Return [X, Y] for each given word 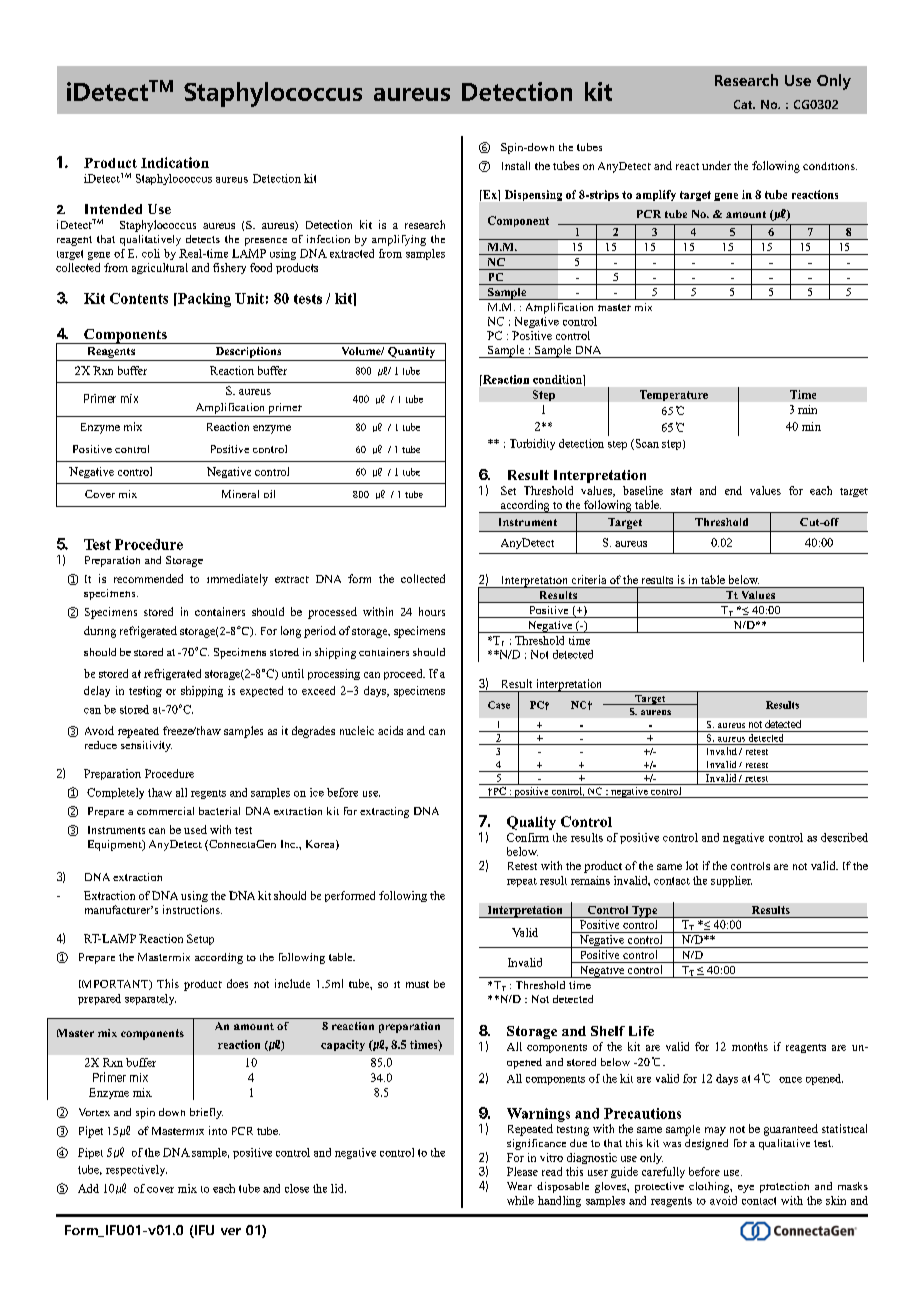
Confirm [528, 837]
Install [516, 165]
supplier [731, 881]
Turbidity [532, 444]
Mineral [240, 494]
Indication [175, 162]
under [716, 165]
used [195, 829]
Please [522, 1171]
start [681, 491]
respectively [136, 1170]
